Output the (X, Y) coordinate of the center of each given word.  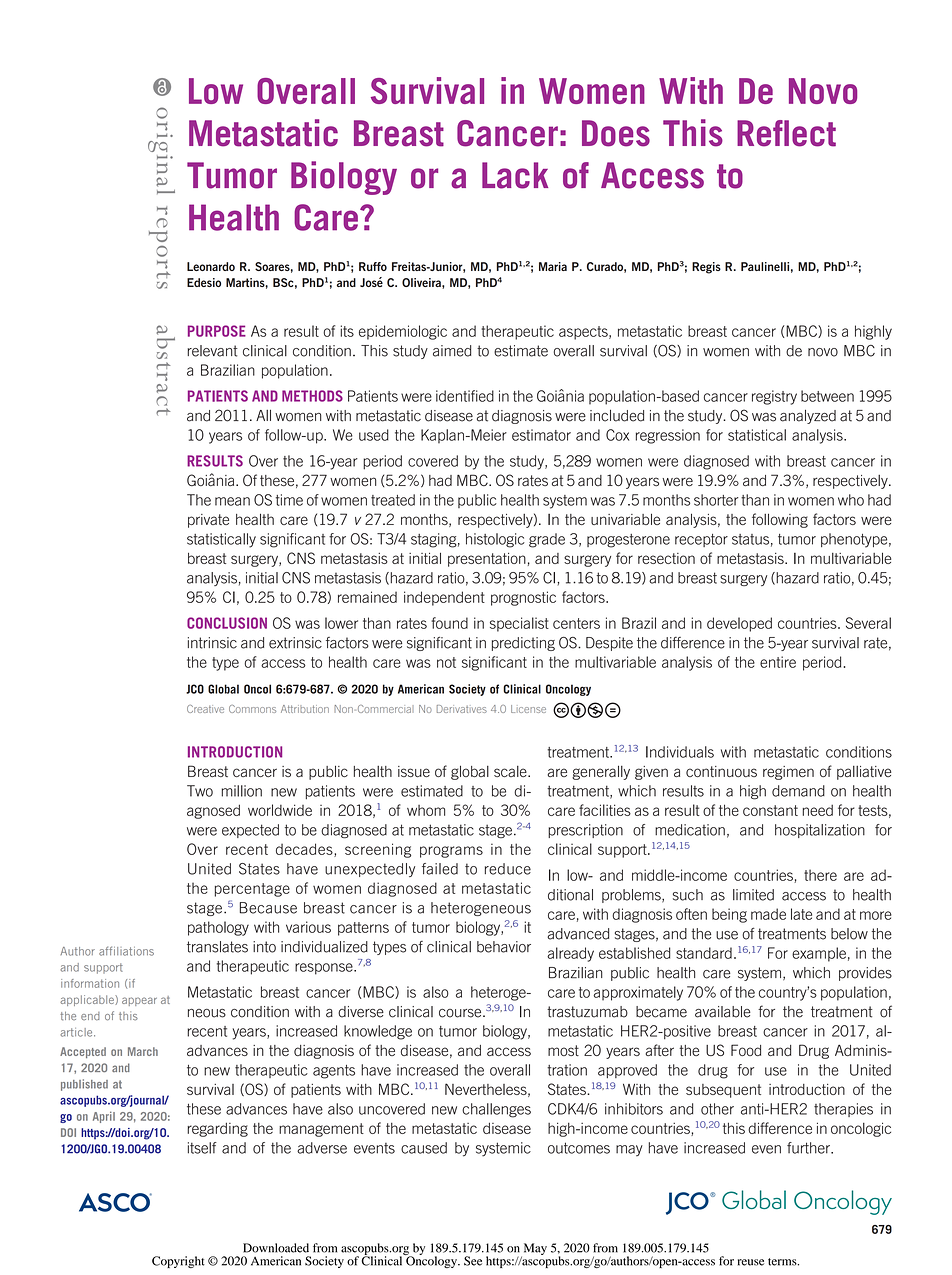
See (473, 1261)
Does (616, 133)
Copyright (178, 1262)
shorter (716, 500)
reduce (508, 869)
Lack (515, 175)
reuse (751, 1262)
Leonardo (211, 266)
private (208, 521)
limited (753, 895)
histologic (495, 540)
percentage (252, 890)
